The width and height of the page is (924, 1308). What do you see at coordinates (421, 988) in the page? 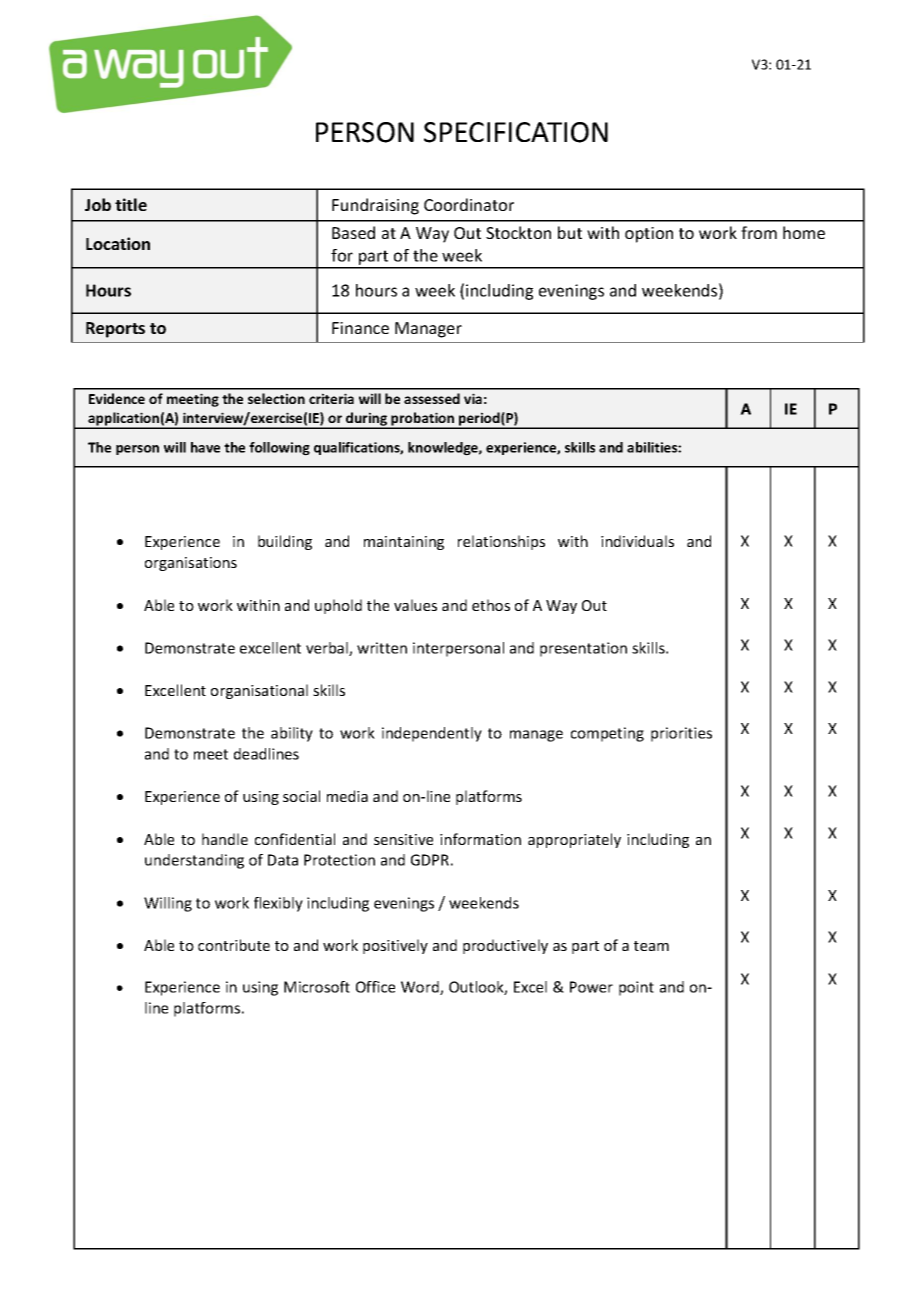
I see `Word` at bounding box center [421, 988].
